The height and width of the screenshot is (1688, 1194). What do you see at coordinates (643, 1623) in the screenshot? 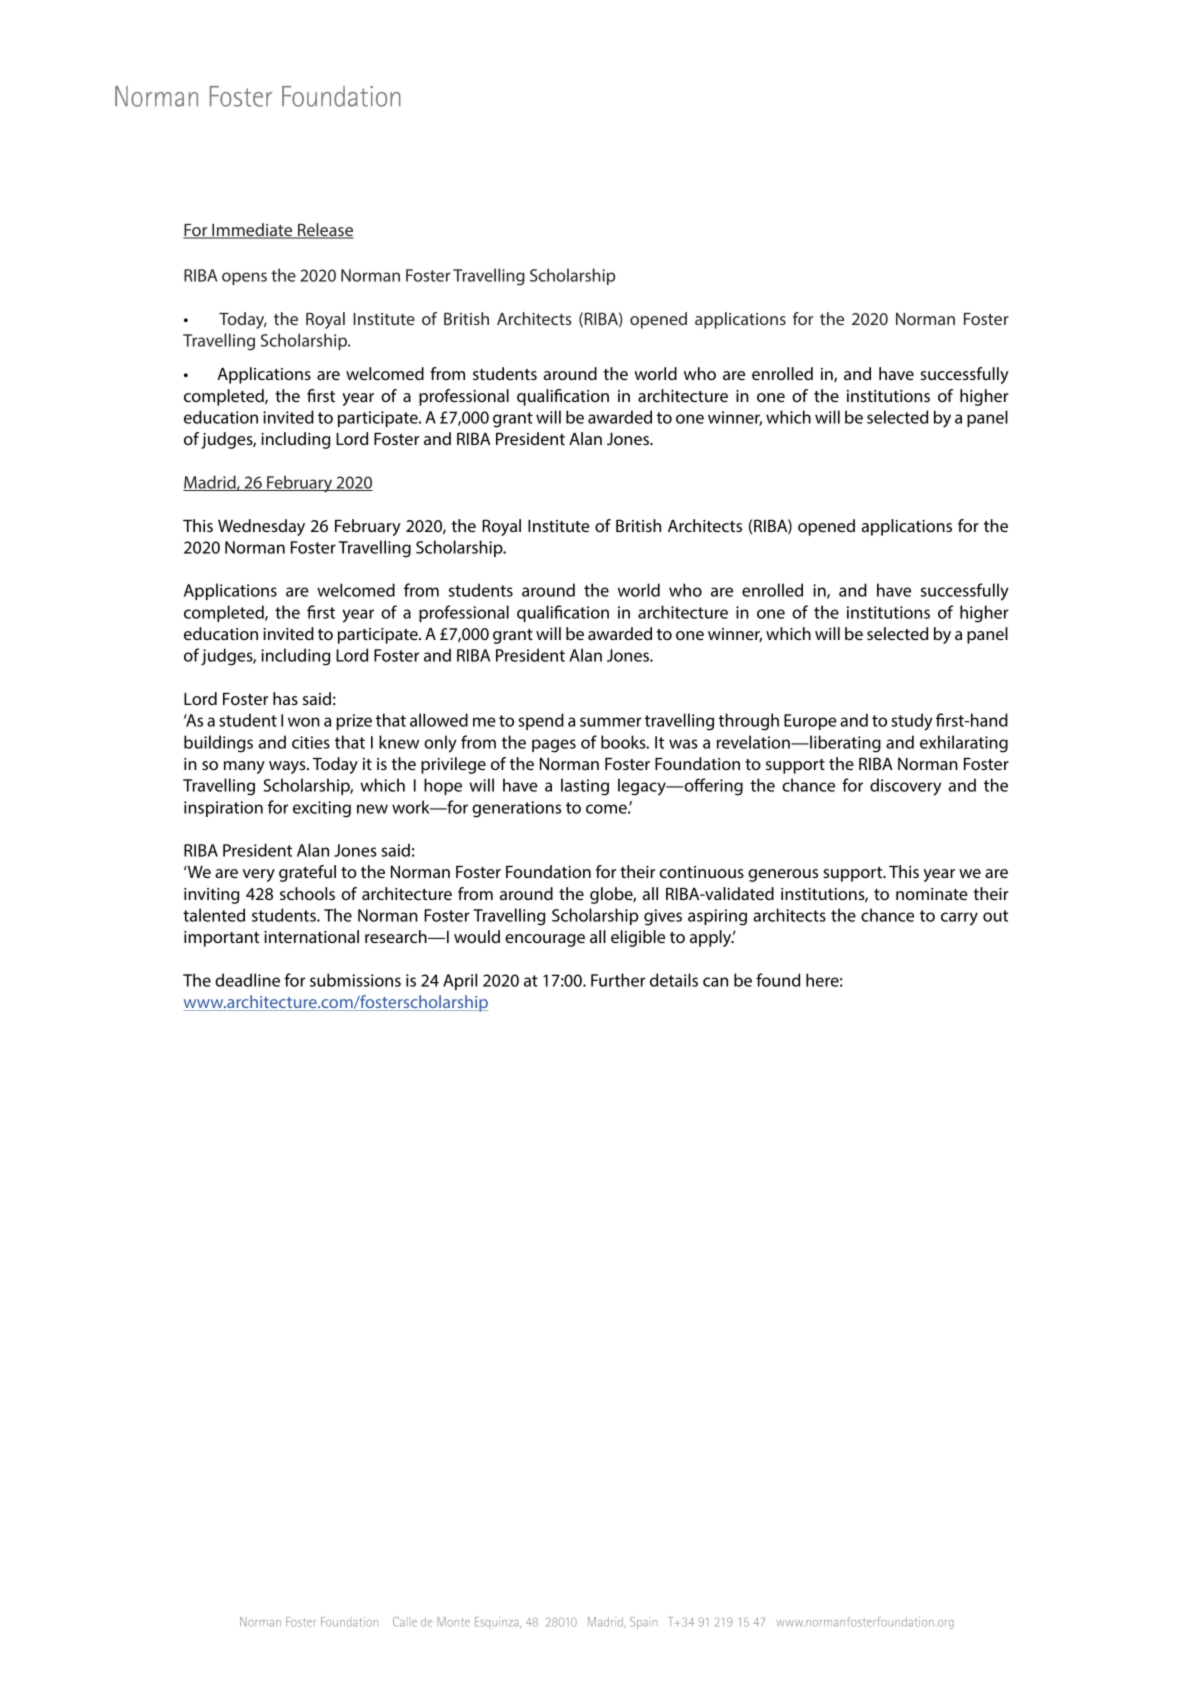
I see `Spain` at bounding box center [643, 1623].
